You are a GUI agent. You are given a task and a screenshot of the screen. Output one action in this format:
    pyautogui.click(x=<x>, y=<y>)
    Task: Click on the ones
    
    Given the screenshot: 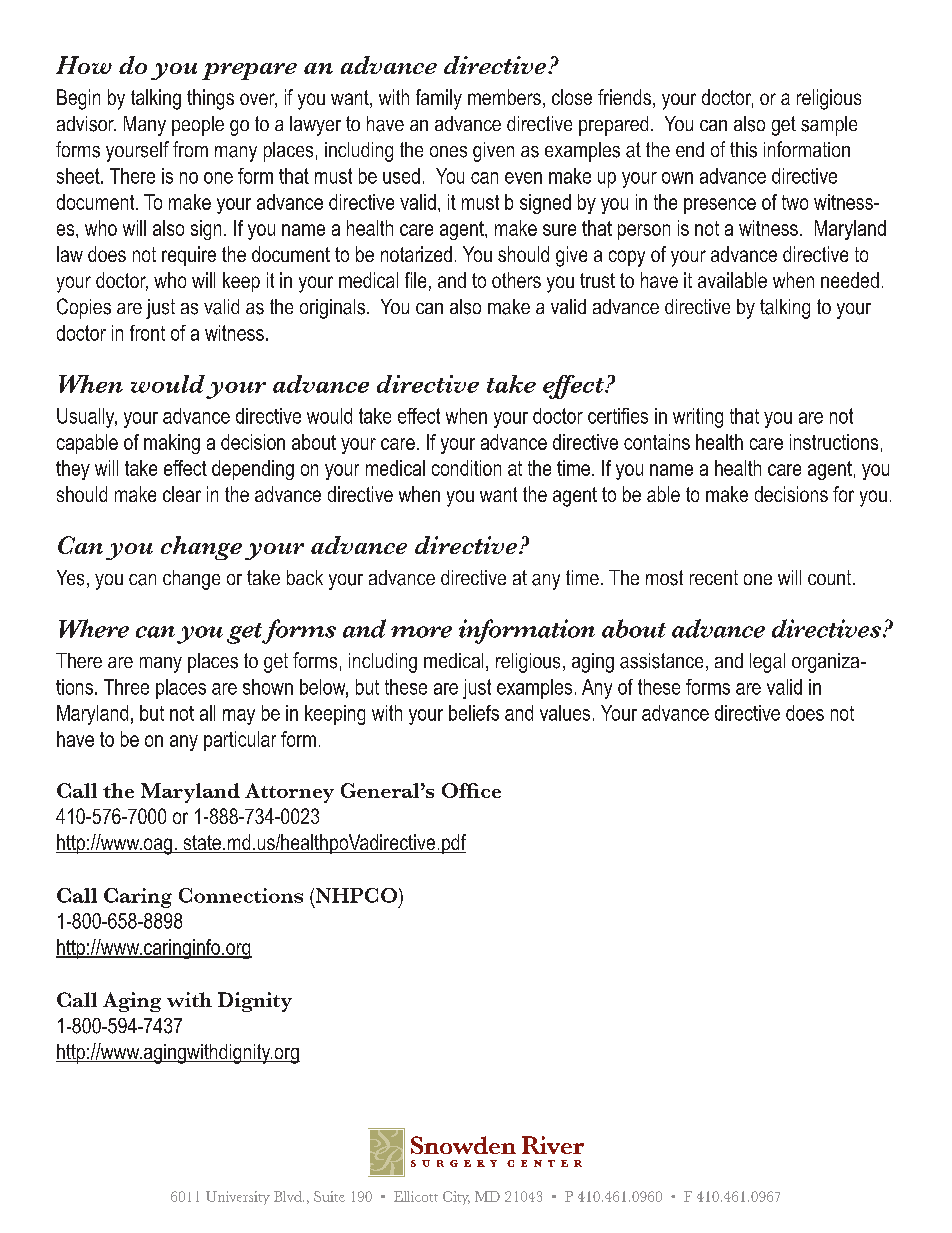 What is the action you would take?
    pyautogui.click(x=448, y=152)
